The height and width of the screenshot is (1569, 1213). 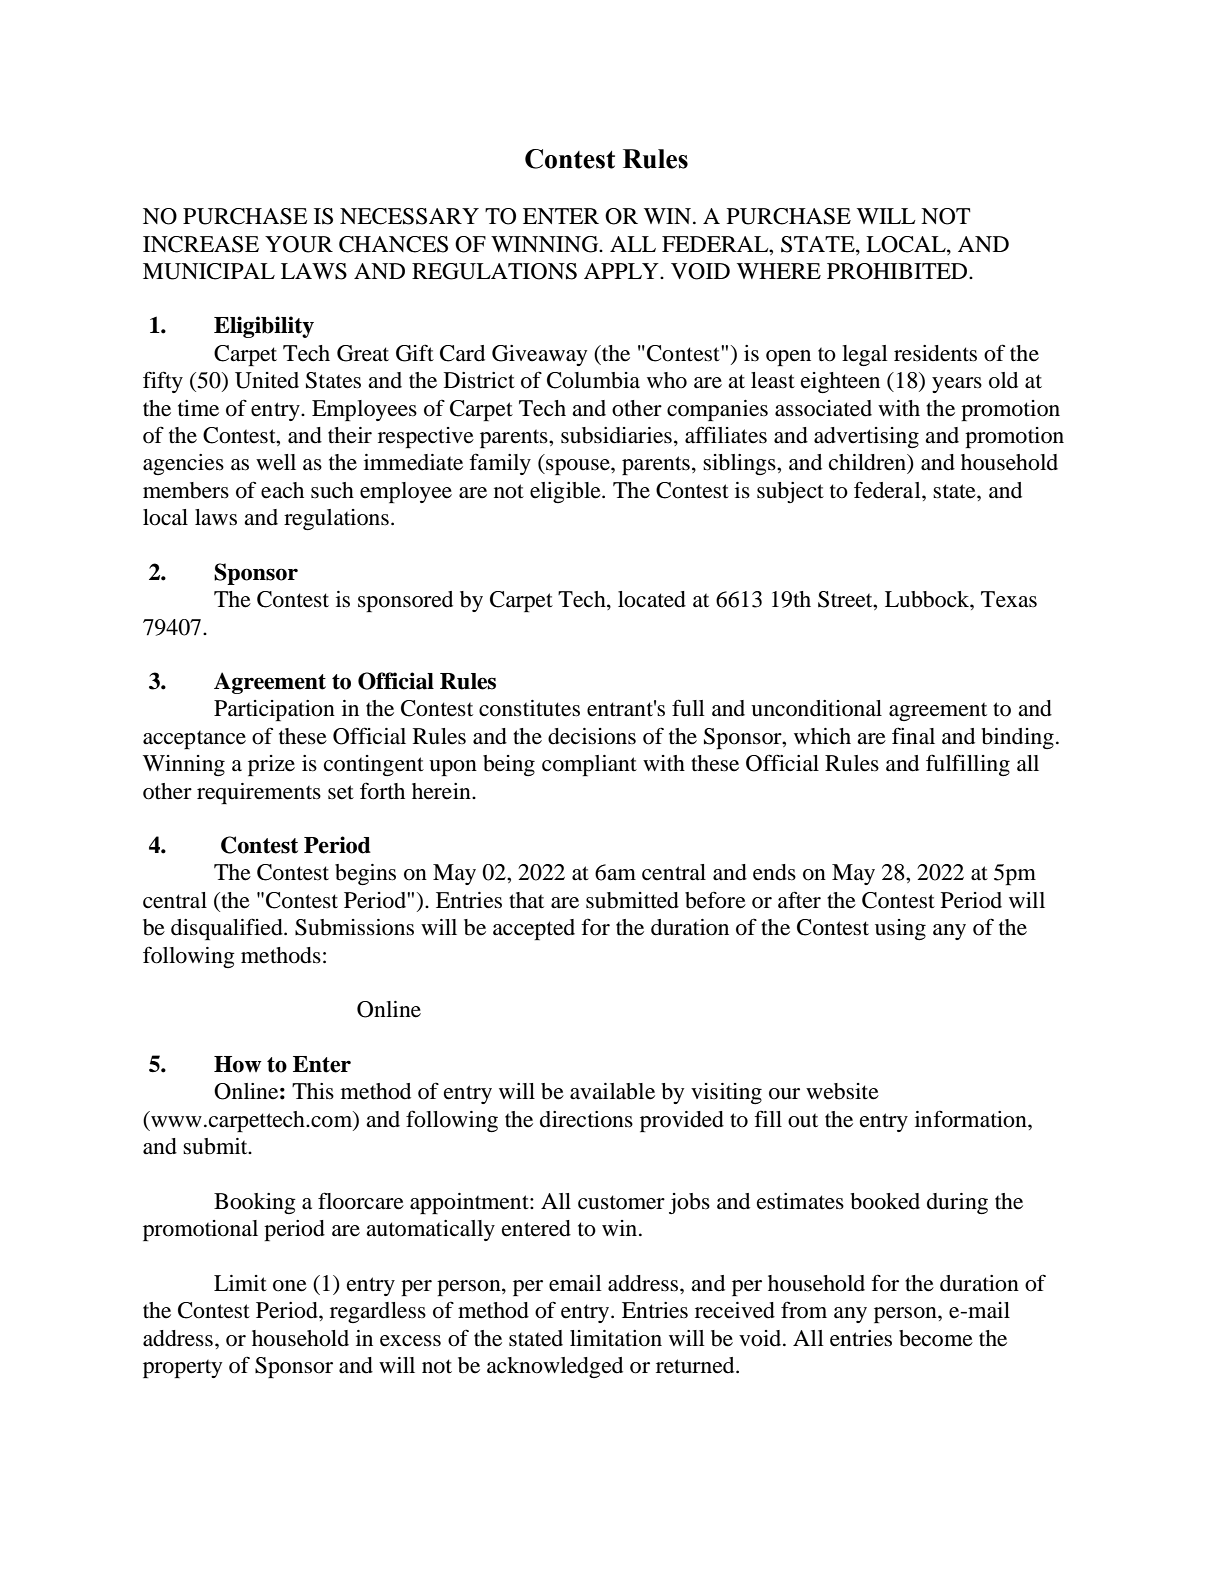 I want to click on one, so click(x=290, y=1286).
